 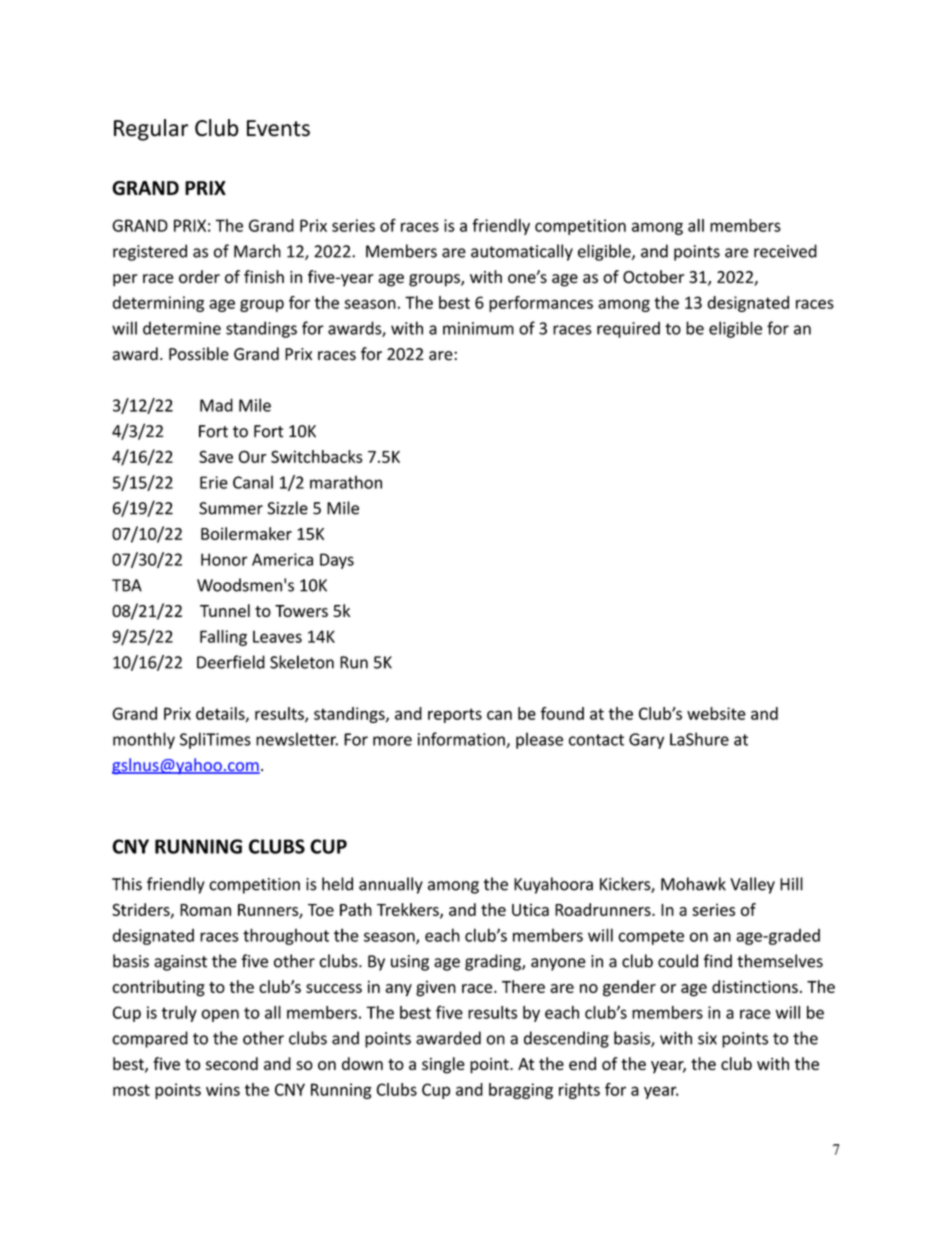 What do you see at coordinates (462, 740) in the image?
I see `information` at bounding box center [462, 740].
